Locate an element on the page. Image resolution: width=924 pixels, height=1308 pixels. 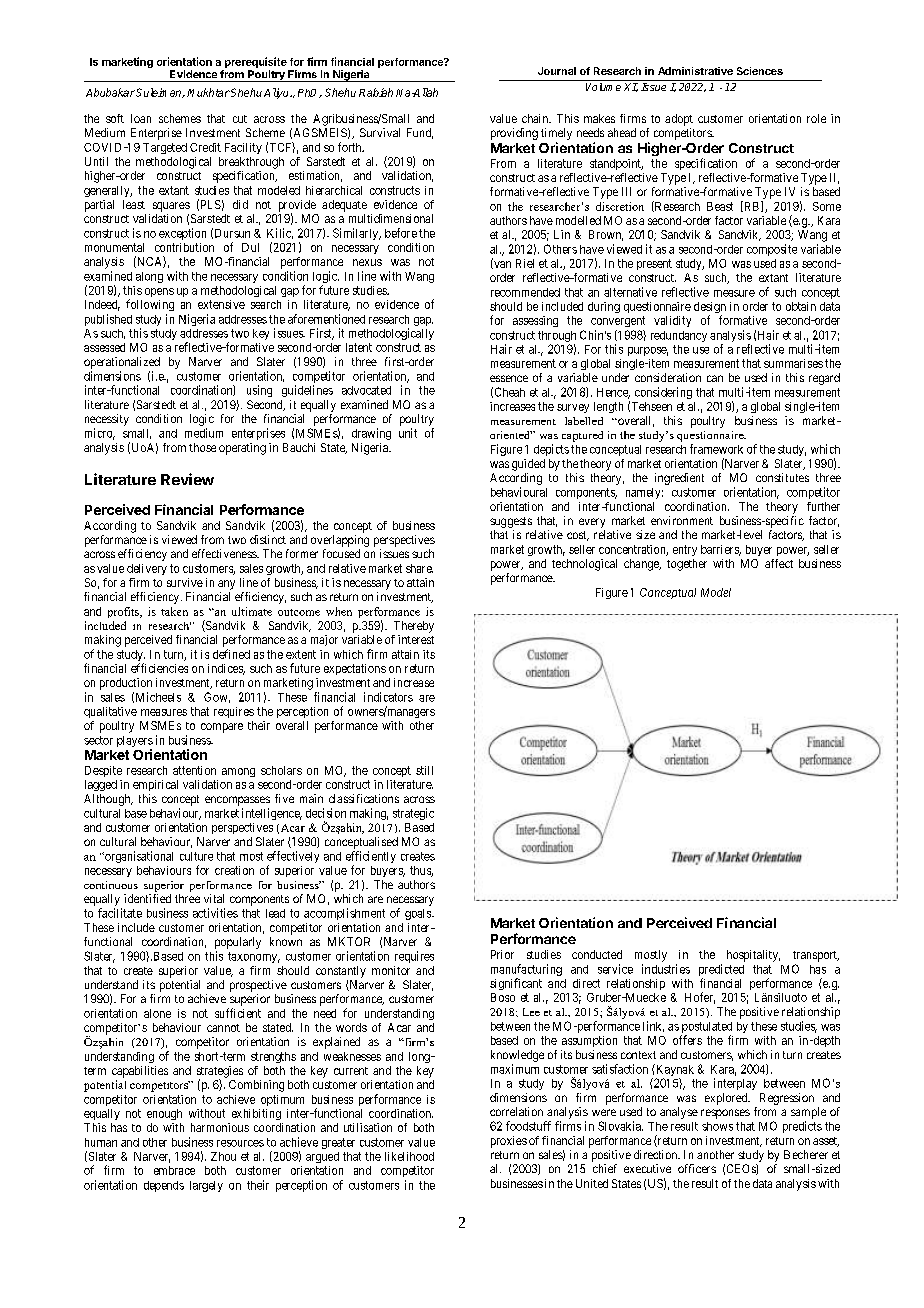
embrace is located at coordinates (174, 1170).
